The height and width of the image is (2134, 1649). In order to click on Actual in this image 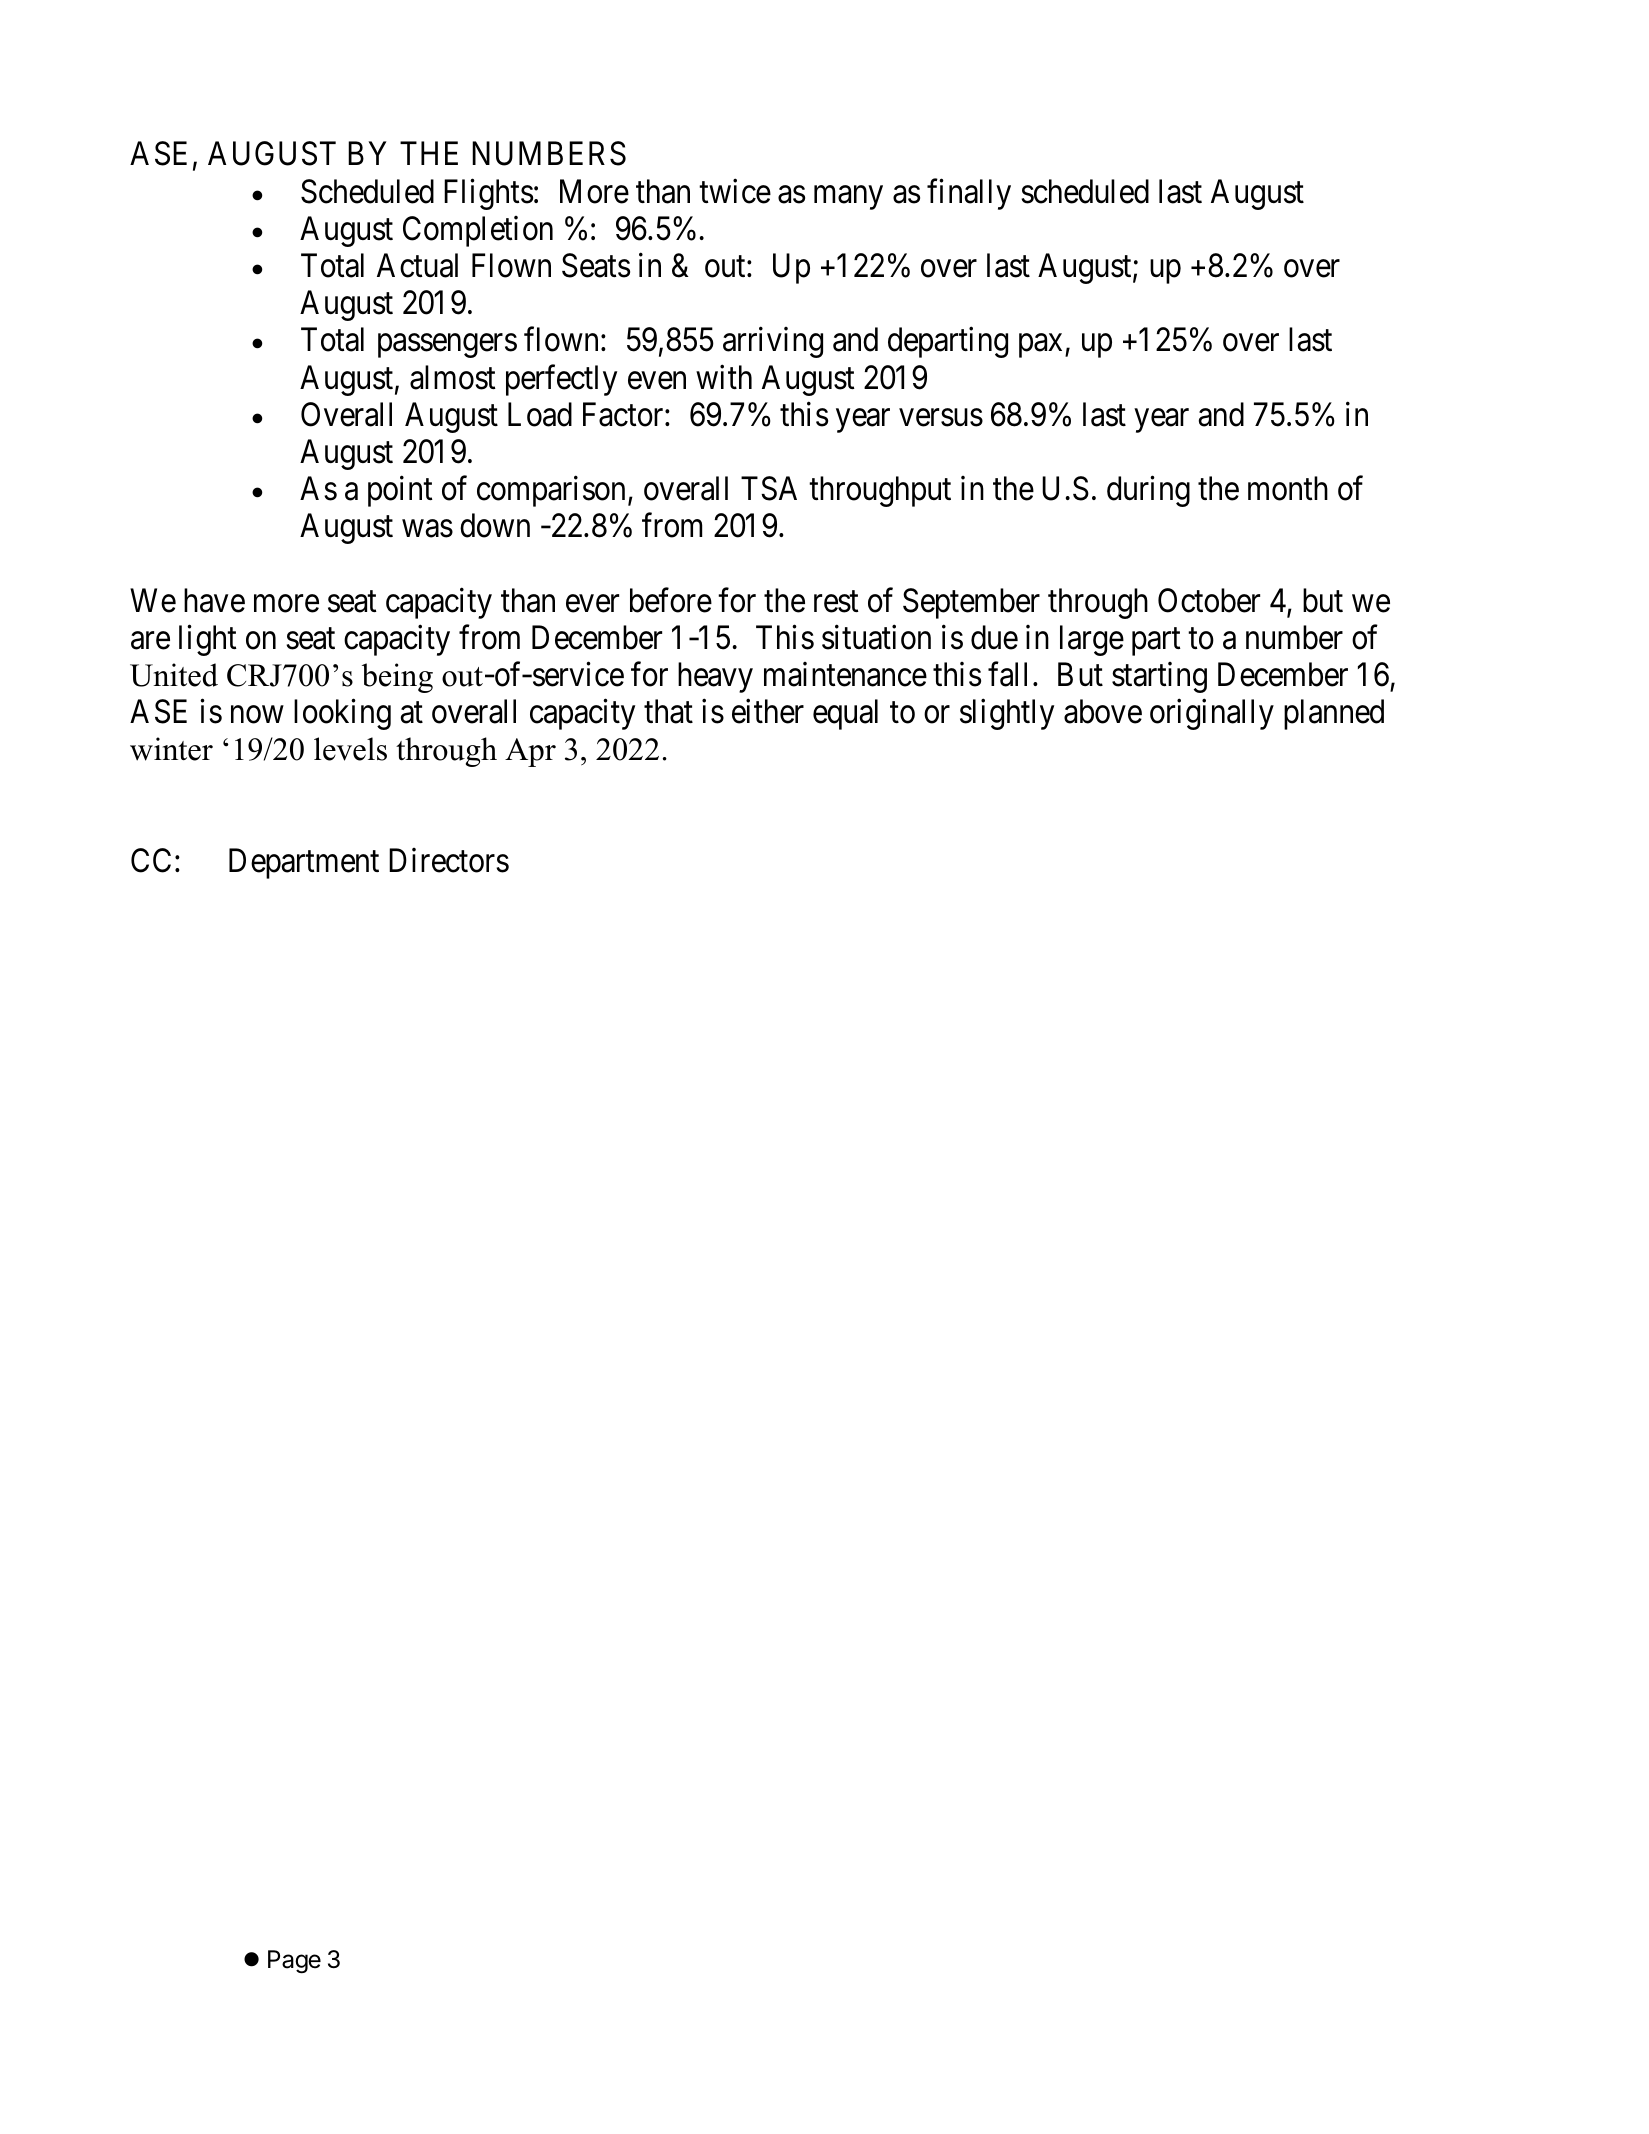, I will do `click(417, 265)`.
